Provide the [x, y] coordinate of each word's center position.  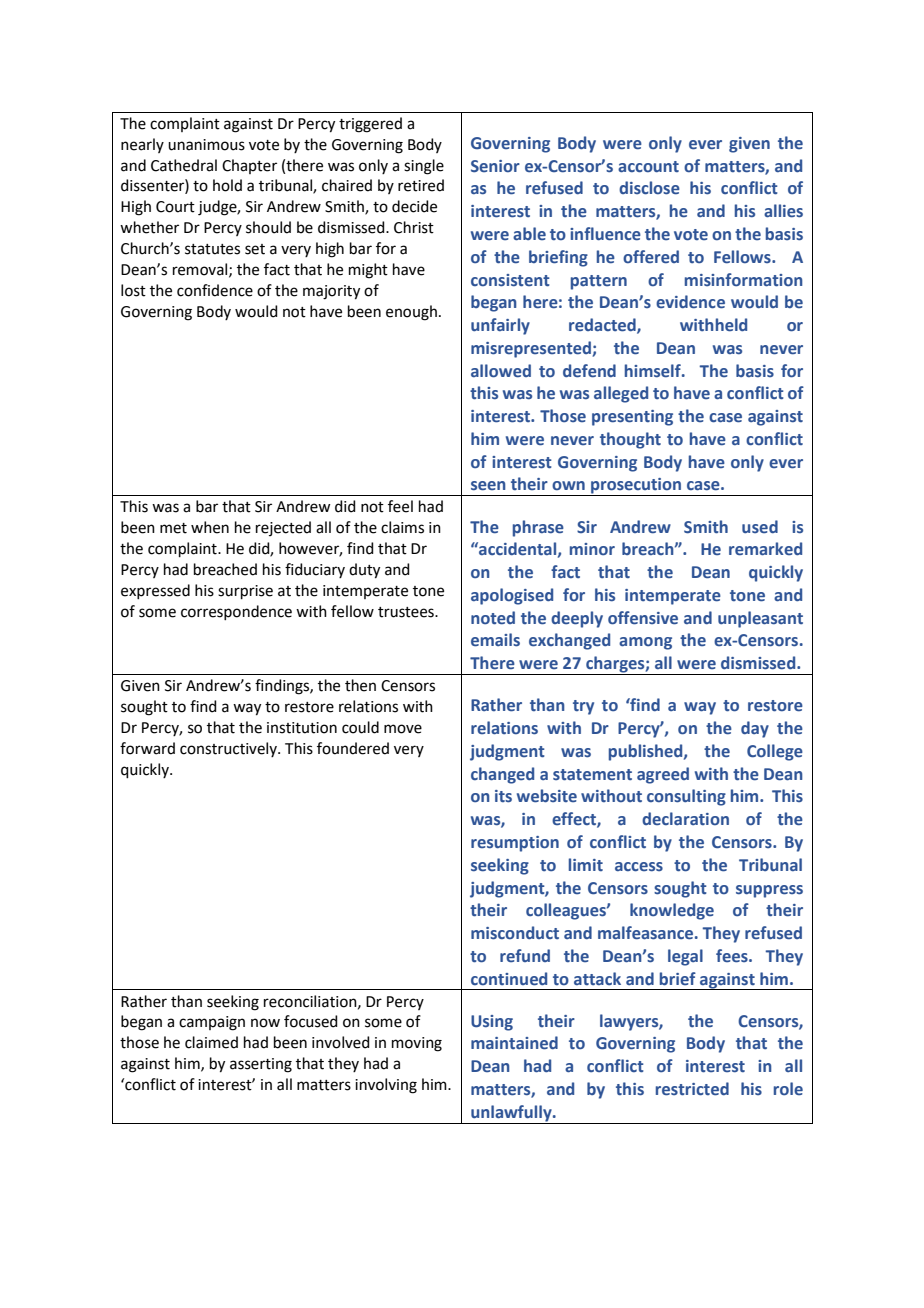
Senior [495, 166]
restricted [692, 1089]
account [648, 167]
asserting [261, 1065]
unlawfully [512, 1113]
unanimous [206, 145]
